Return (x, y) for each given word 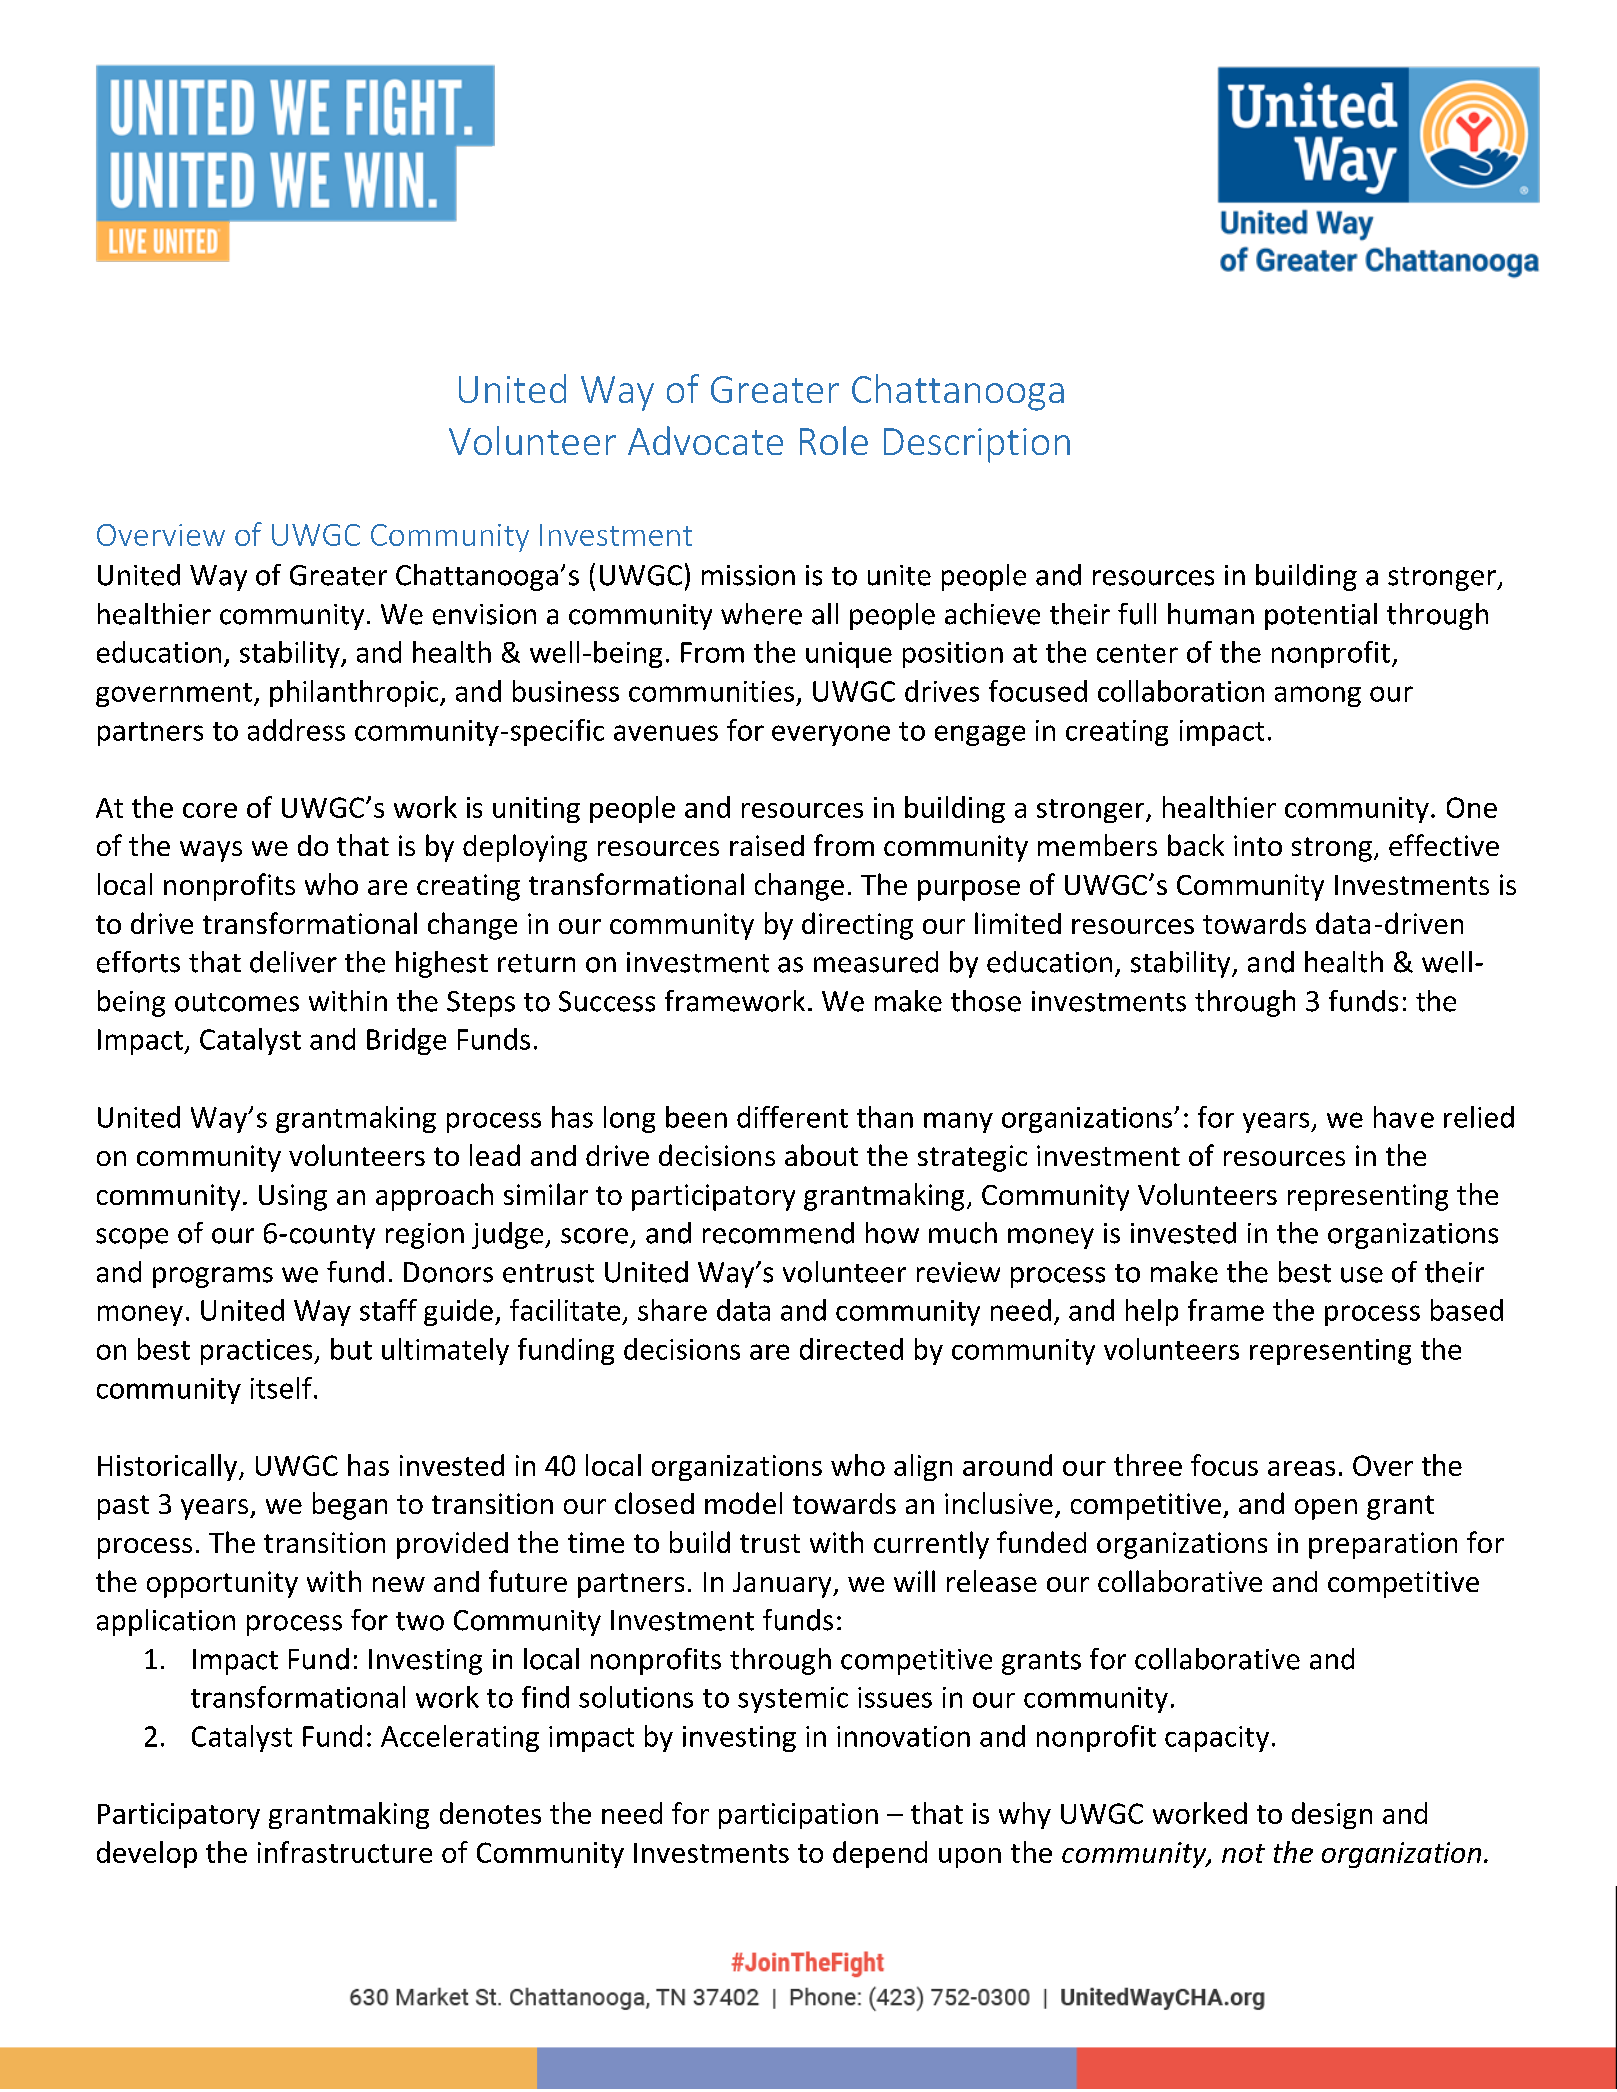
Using (293, 1197)
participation (798, 1816)
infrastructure (345, 1852)
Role (834, 440)
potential (1321, 616)
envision (484, 614)
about (821, 1155)
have (1404, 1117)
